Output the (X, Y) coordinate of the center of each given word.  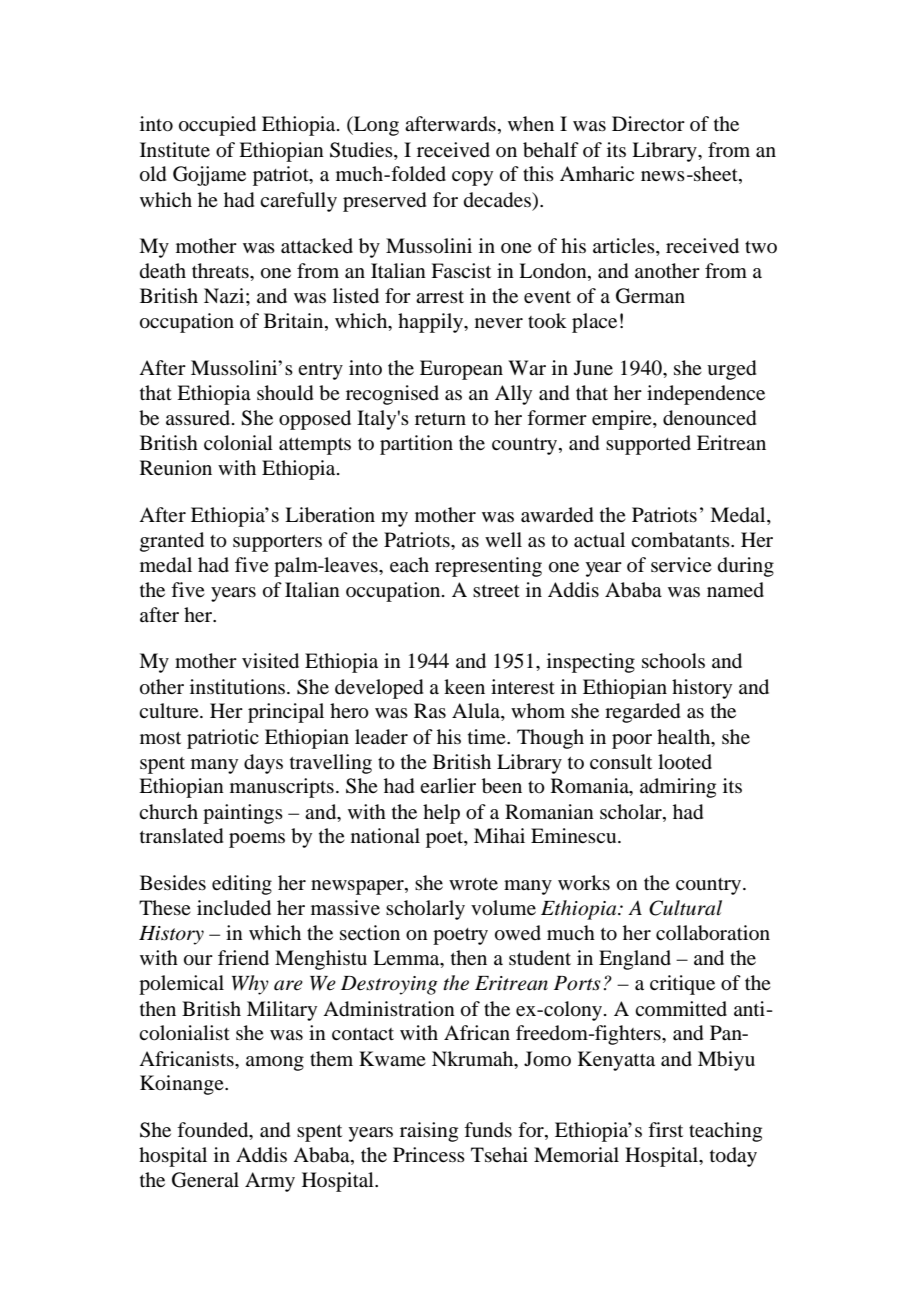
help (441, 814)
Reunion (176, 468)
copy (472, 178)
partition (416, 445)
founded (214, 1131)
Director (648, 124)
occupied (217, 126)
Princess (429, 1154)
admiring (678, 788)
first (665, 1129)
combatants (681, 540)
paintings (243, 814)
